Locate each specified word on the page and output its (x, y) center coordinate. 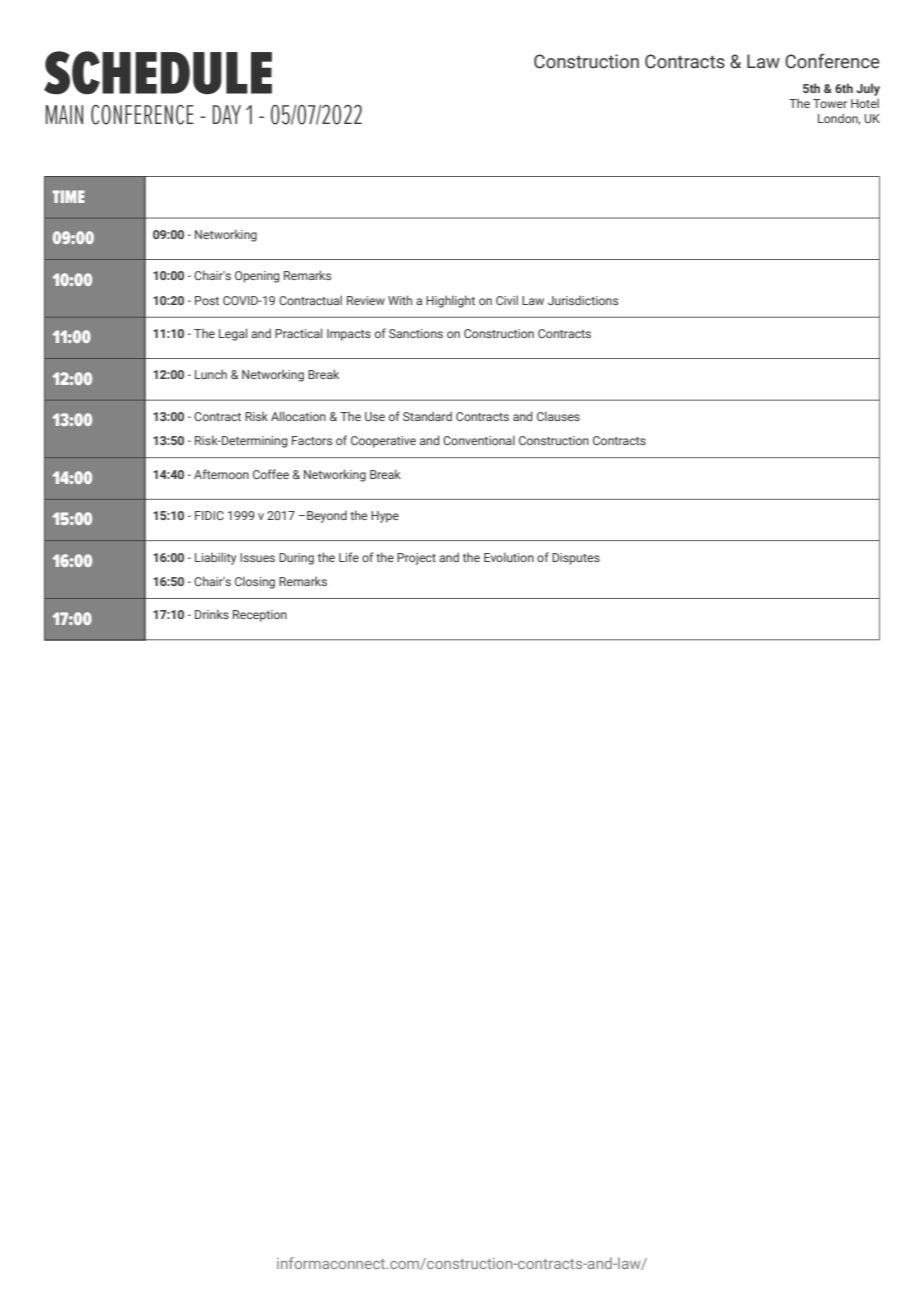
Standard (427, 416)
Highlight (450, 301)
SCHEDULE (158, 73)
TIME (68, 196)
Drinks (212, 614)
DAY (227, 114)
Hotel (865, 103)
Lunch (211, 374)
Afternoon (221, 474)
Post (207, 300)
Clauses (558, 416)
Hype (385, 517)
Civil (507, 300)
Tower (830, 103)
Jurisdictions (583, 300)
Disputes (576, 559)
